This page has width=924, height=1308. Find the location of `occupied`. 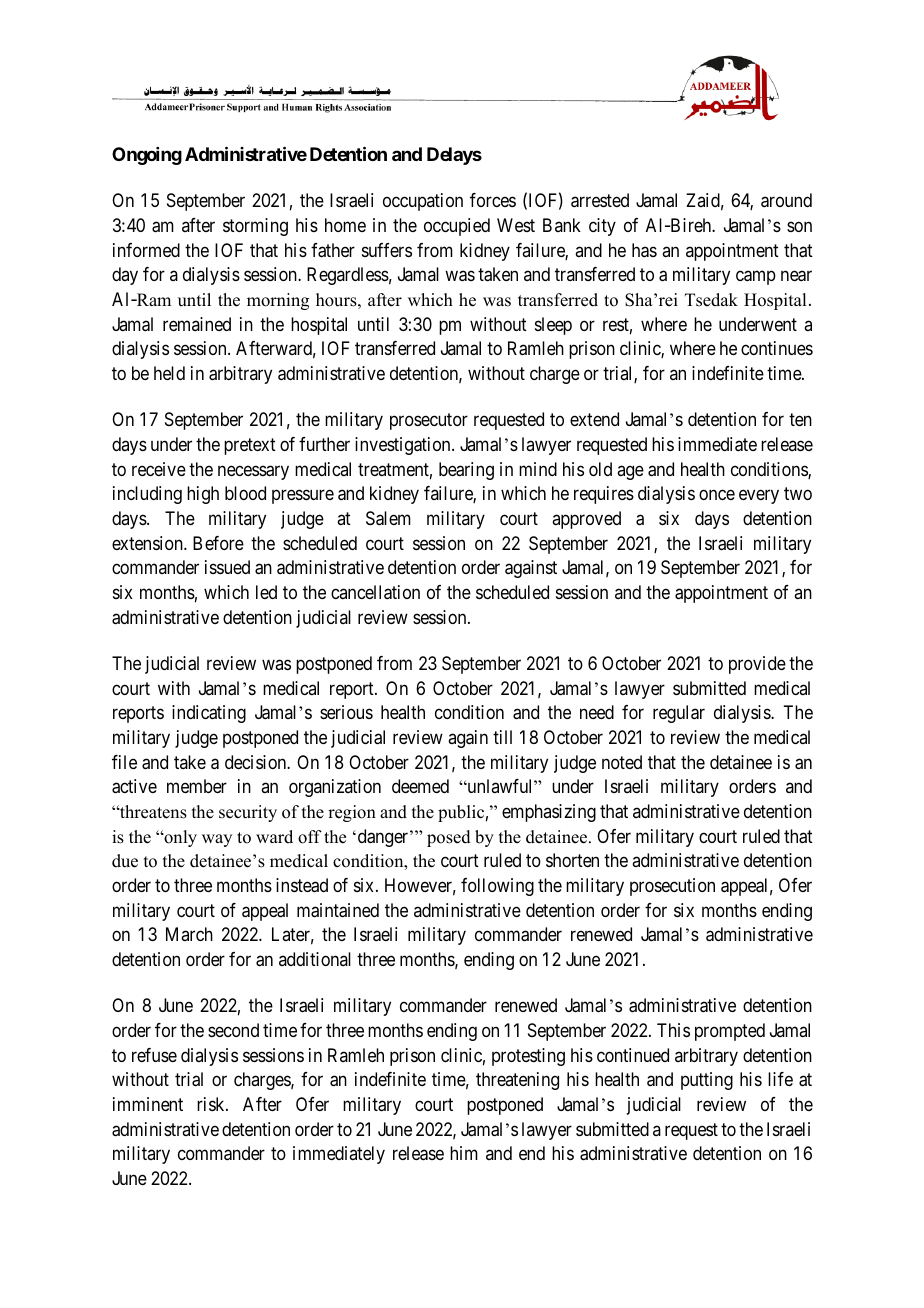

occupied is located at coordinates (457, 227).
